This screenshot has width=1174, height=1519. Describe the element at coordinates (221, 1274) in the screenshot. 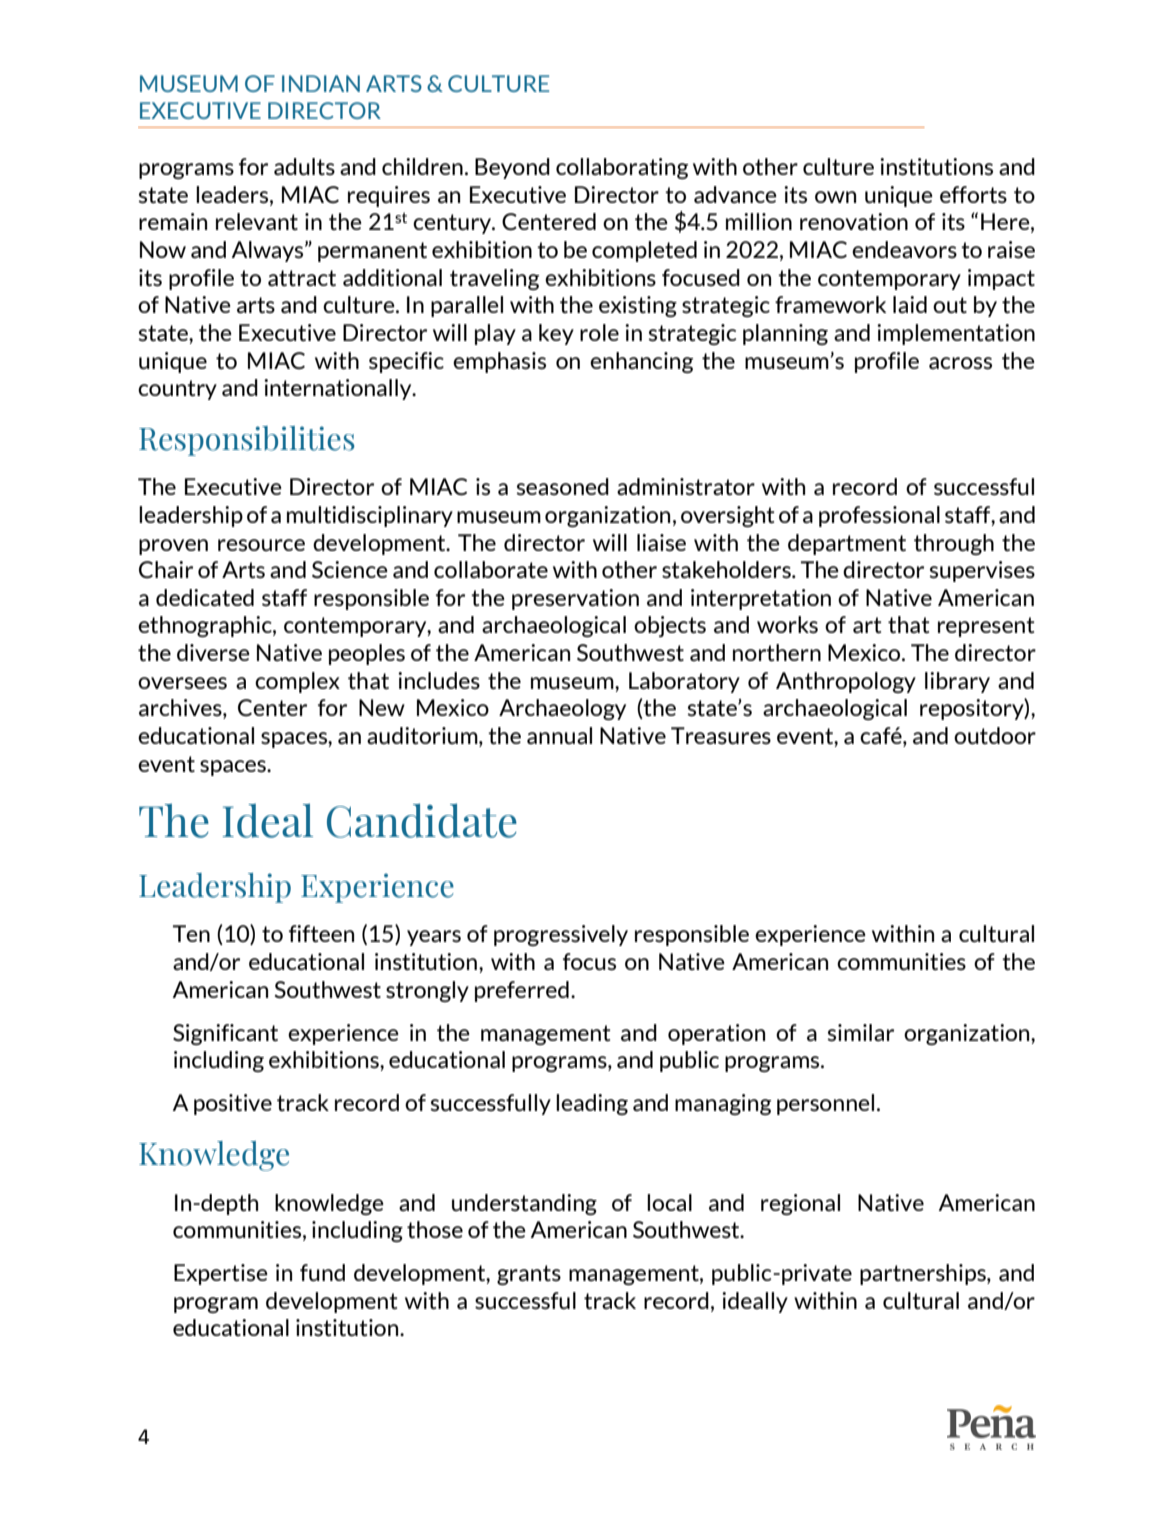

I see `Expertise` at that location.
